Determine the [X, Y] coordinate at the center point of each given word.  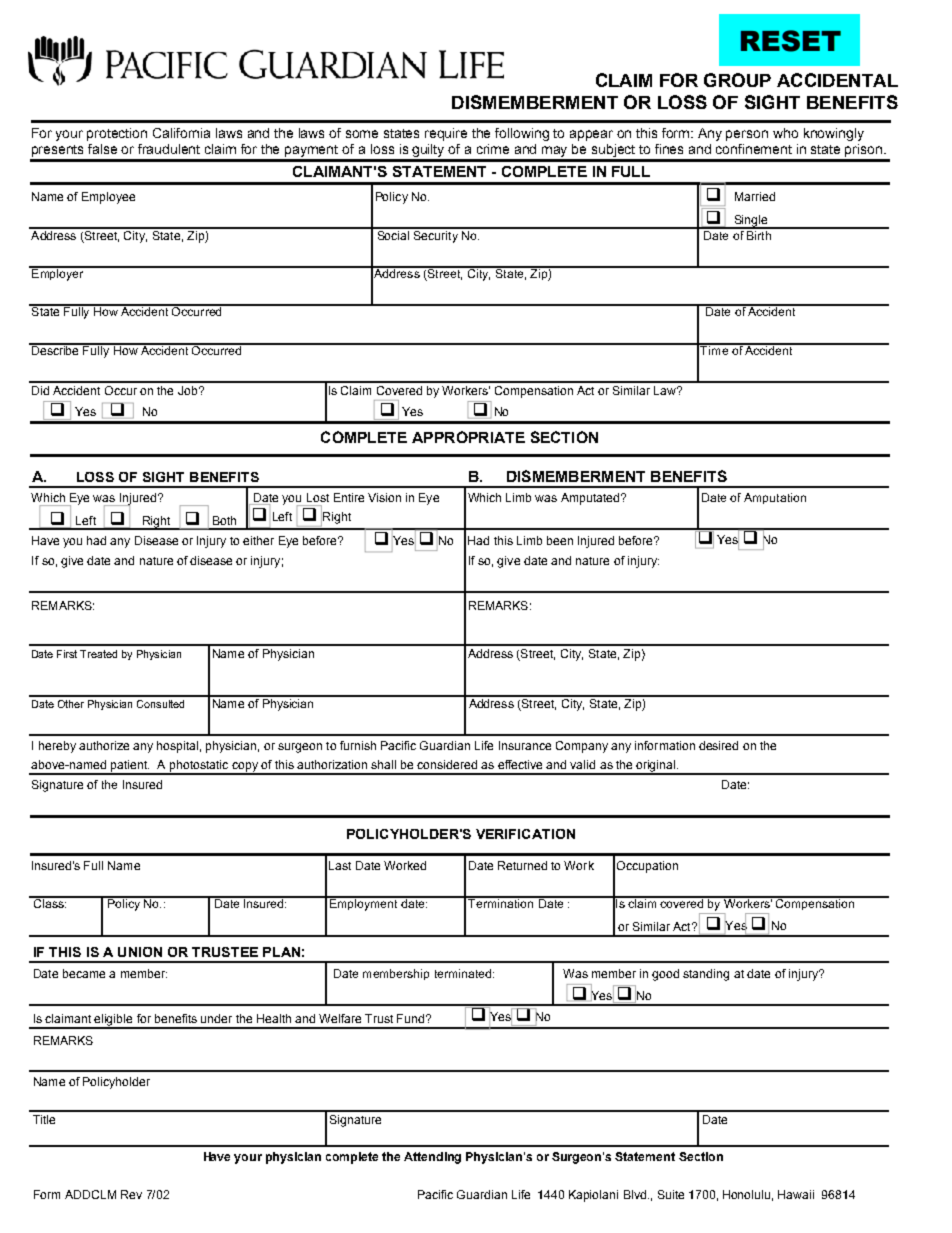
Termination [501, 902]
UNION [140, 952]
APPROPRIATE [468, 437]
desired [718, 745]
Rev [131, 1194]
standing [706, 975]
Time [715, 349]
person [747, 135]
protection [117, 134]
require [446, 134]
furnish [358, 745]
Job [189, 390]
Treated [98, 654]
